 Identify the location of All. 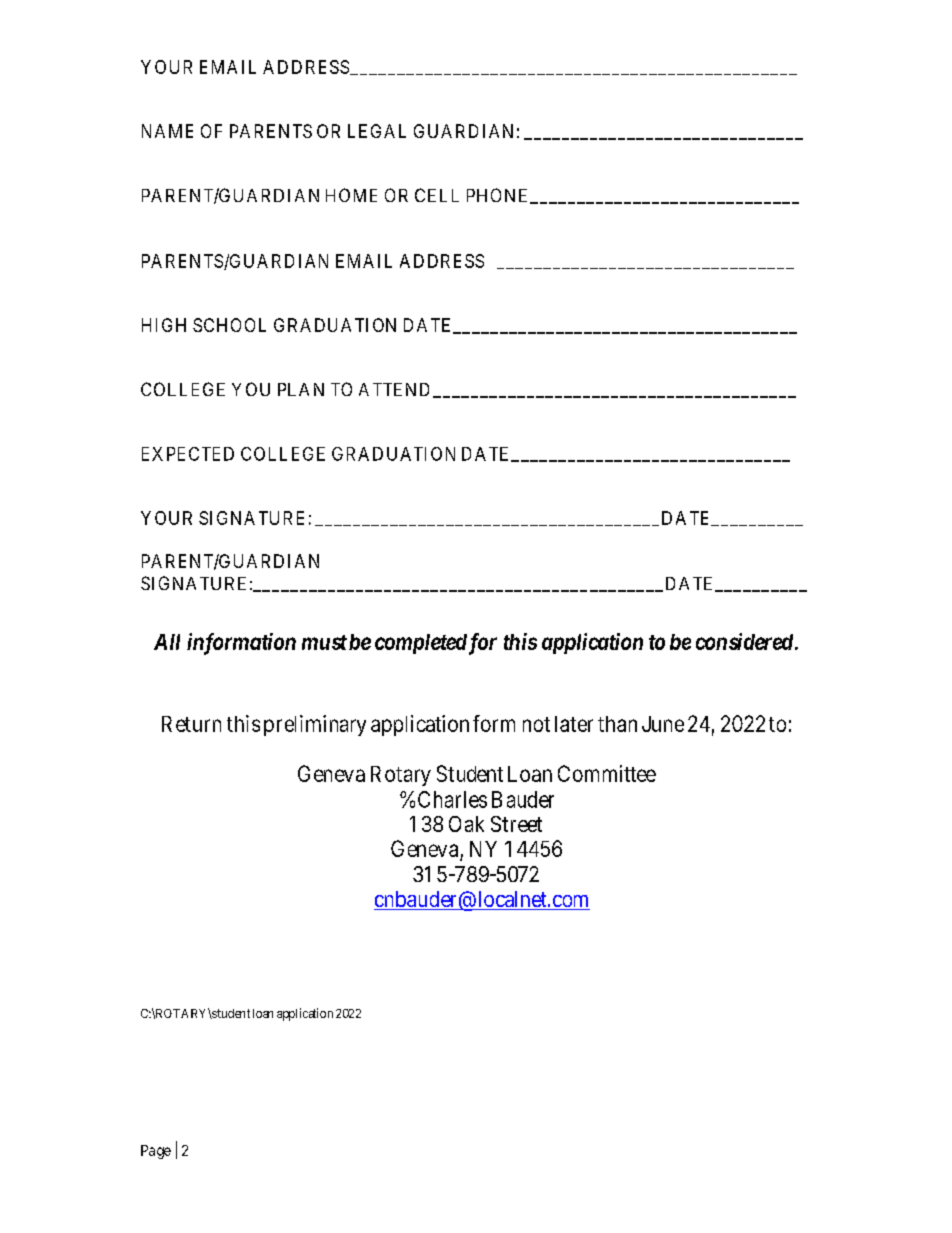
(167, 642).
